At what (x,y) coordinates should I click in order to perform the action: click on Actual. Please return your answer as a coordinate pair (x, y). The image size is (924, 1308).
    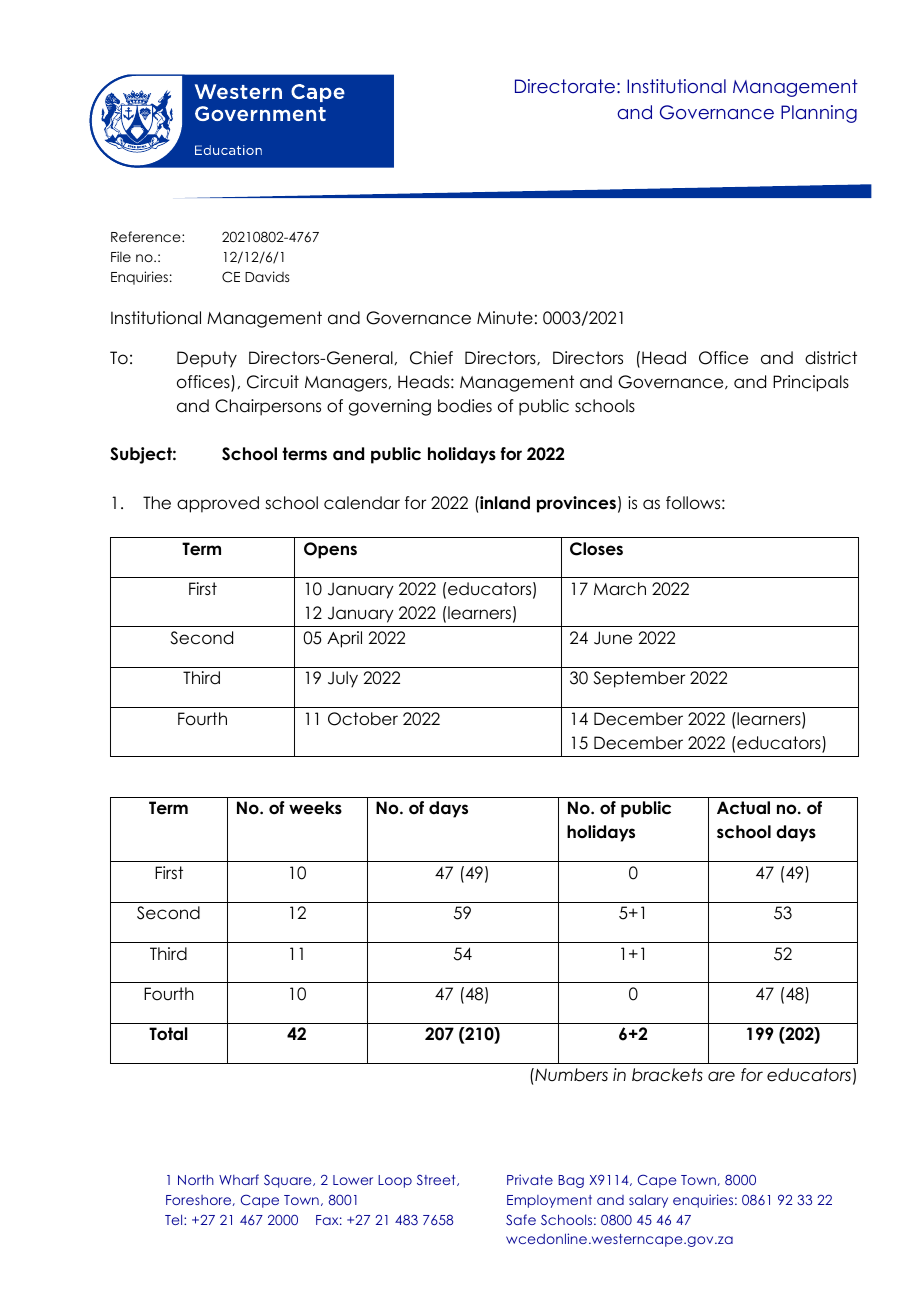
    Looking at the image, I should click on (743, 808).
